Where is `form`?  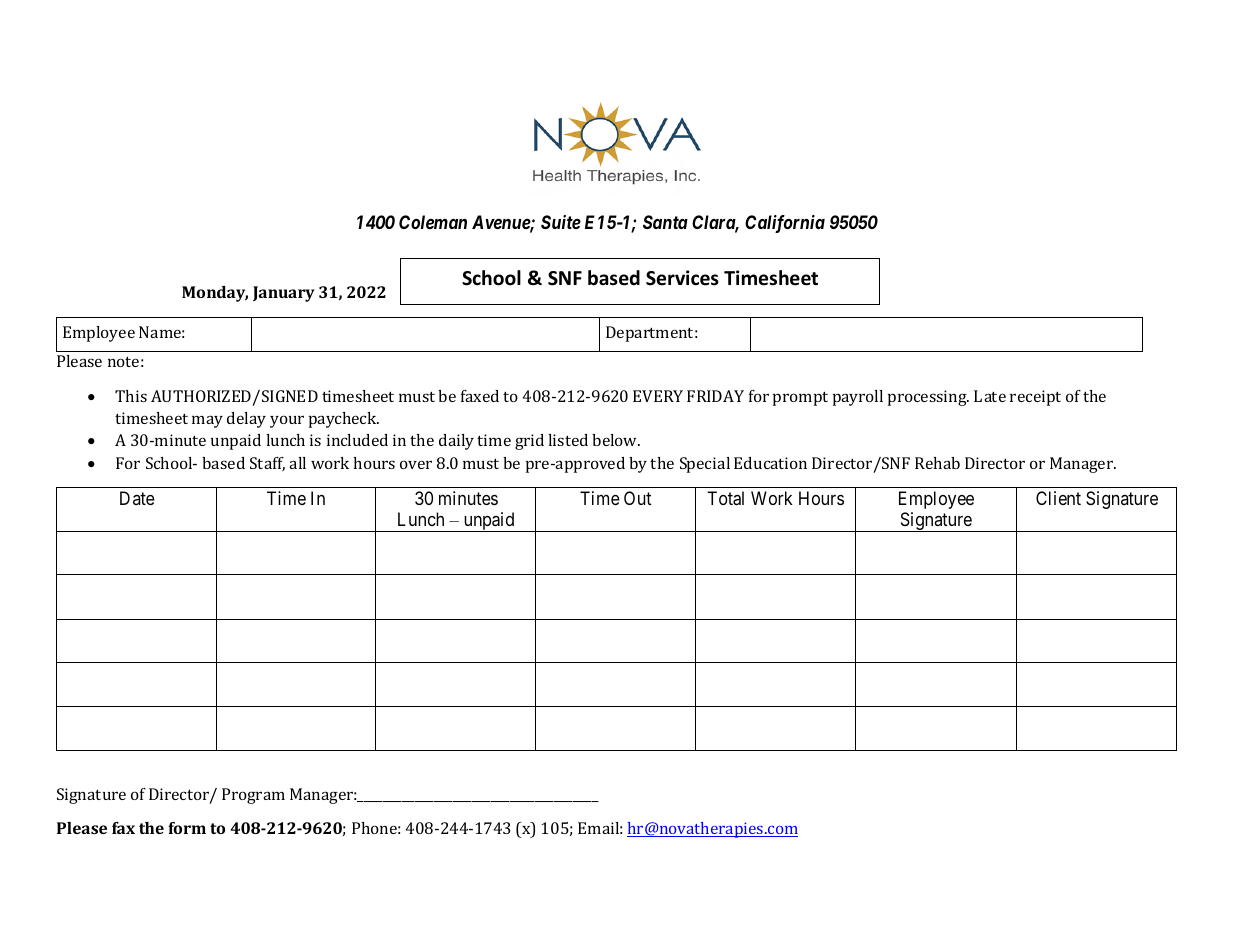
form is located at coordinates (187, 828).
